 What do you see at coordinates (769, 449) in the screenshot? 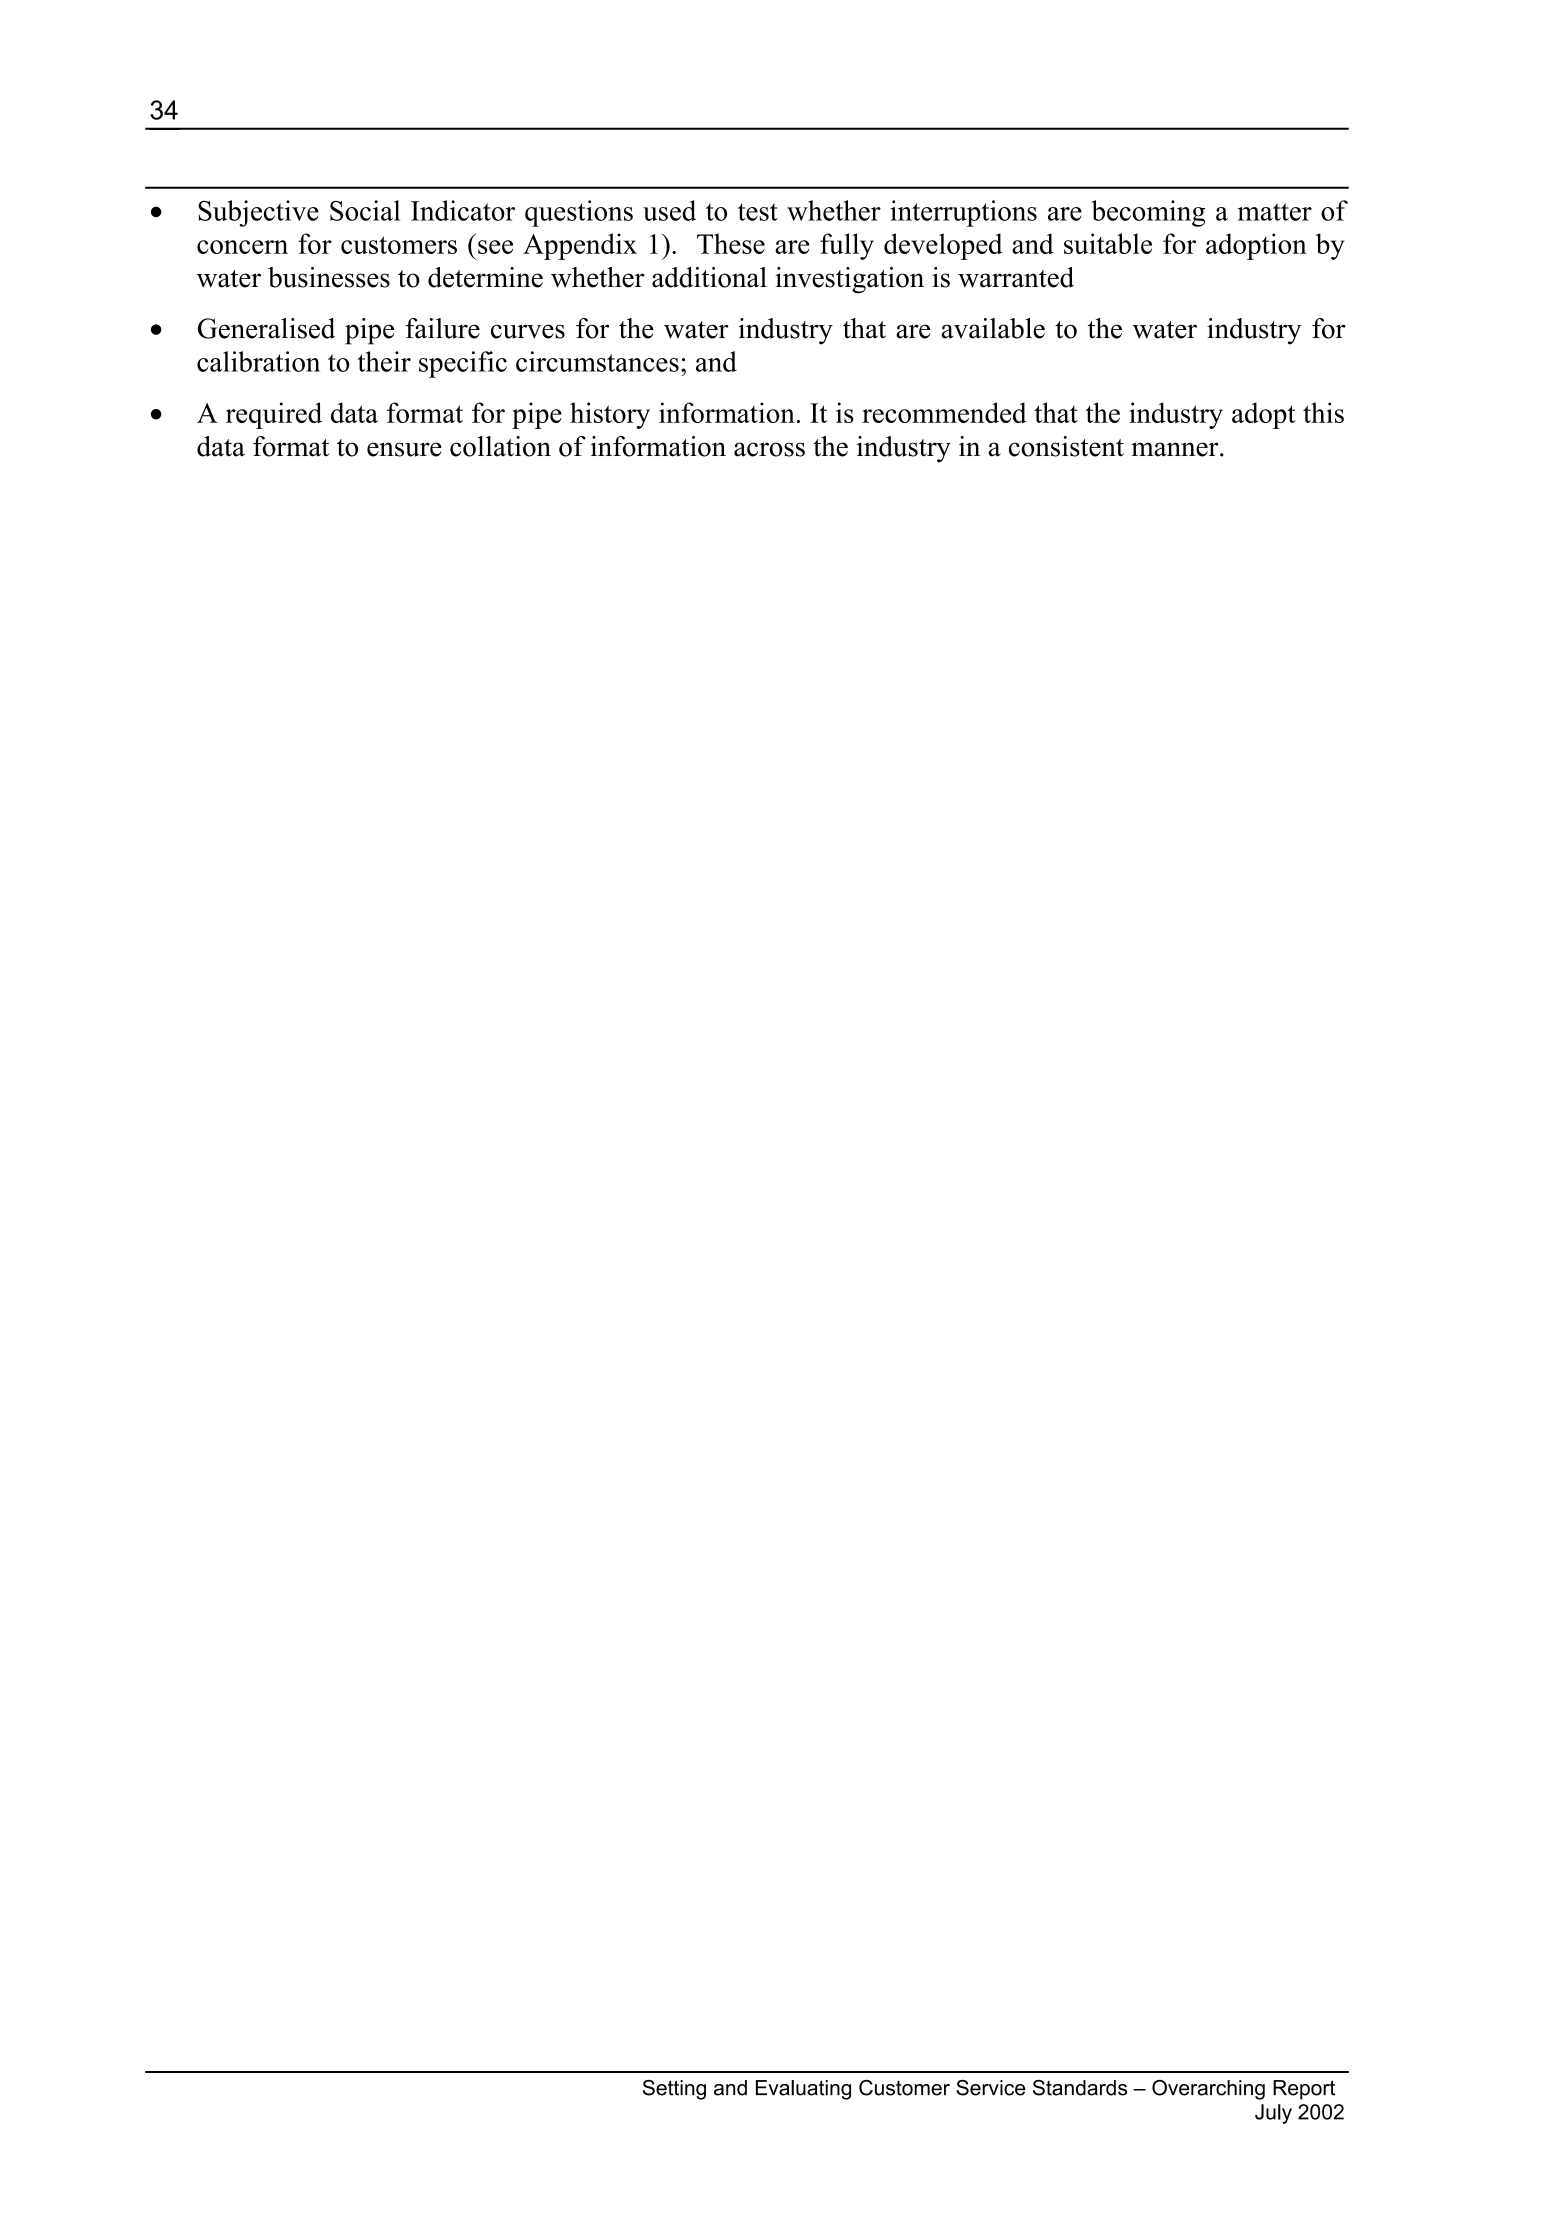
I see `across` at bounding box center [769, 449].
